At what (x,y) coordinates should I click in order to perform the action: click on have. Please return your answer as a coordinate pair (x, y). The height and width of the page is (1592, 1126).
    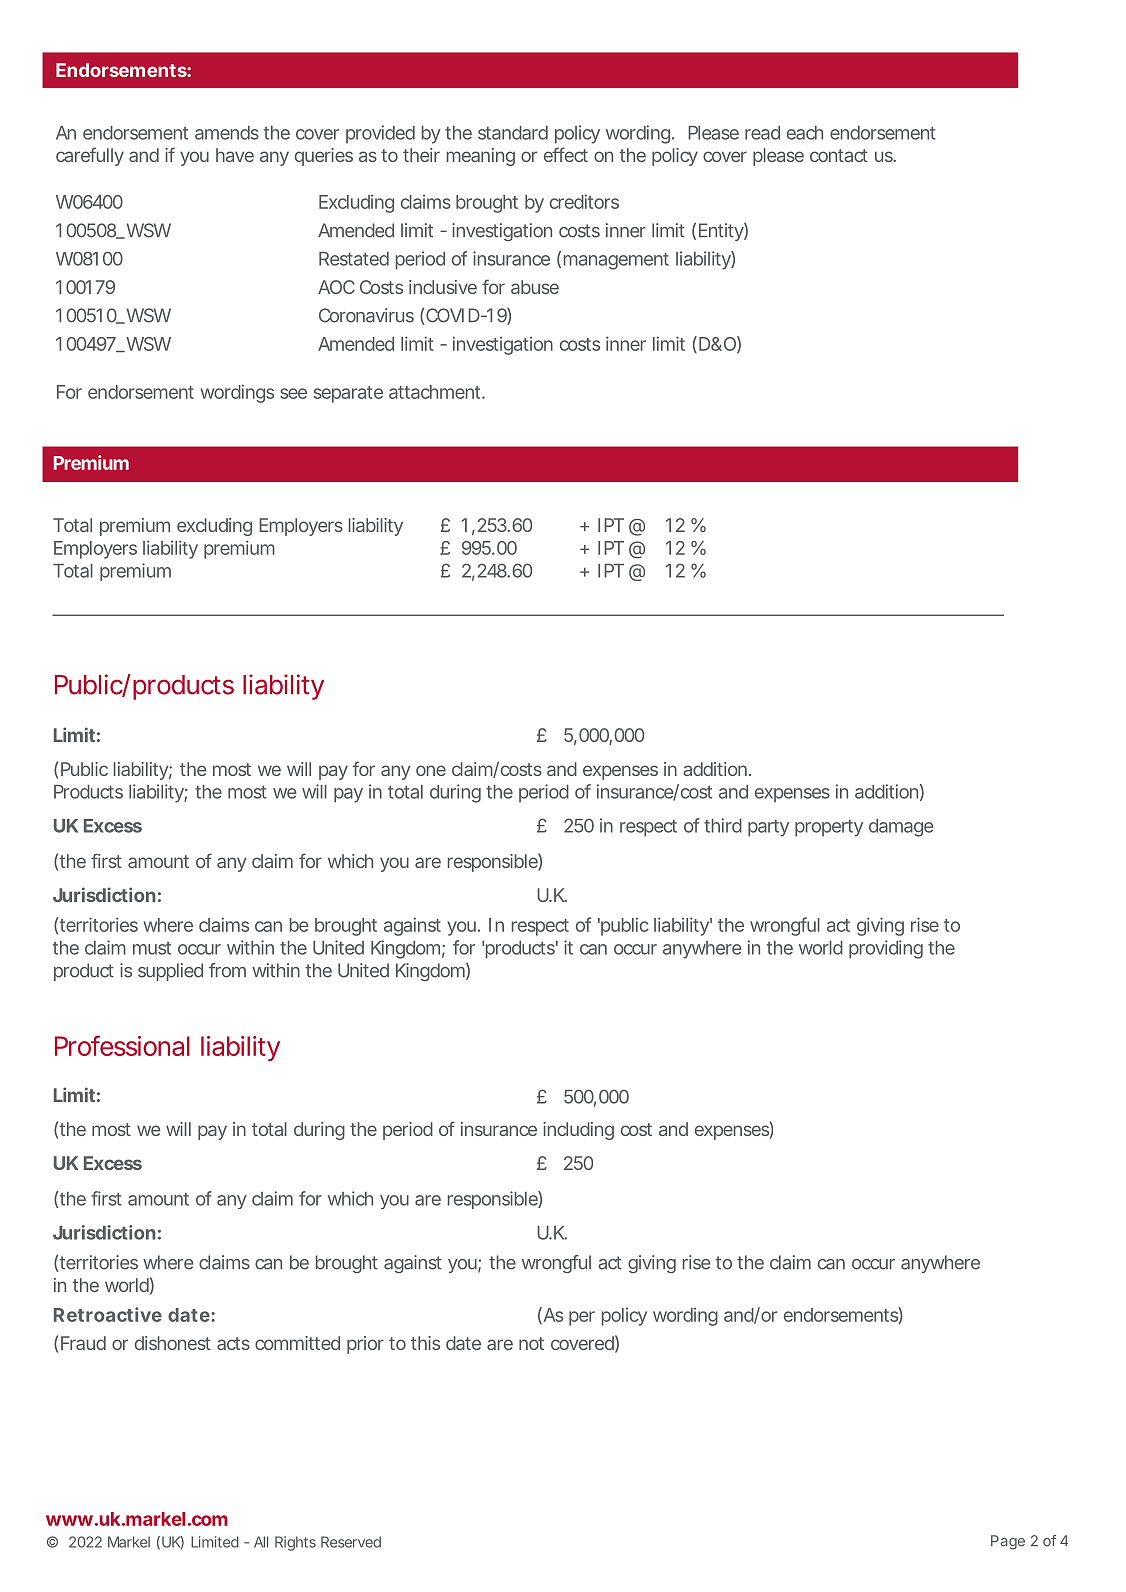
    Looking at the image, I should click on (235, 155).
